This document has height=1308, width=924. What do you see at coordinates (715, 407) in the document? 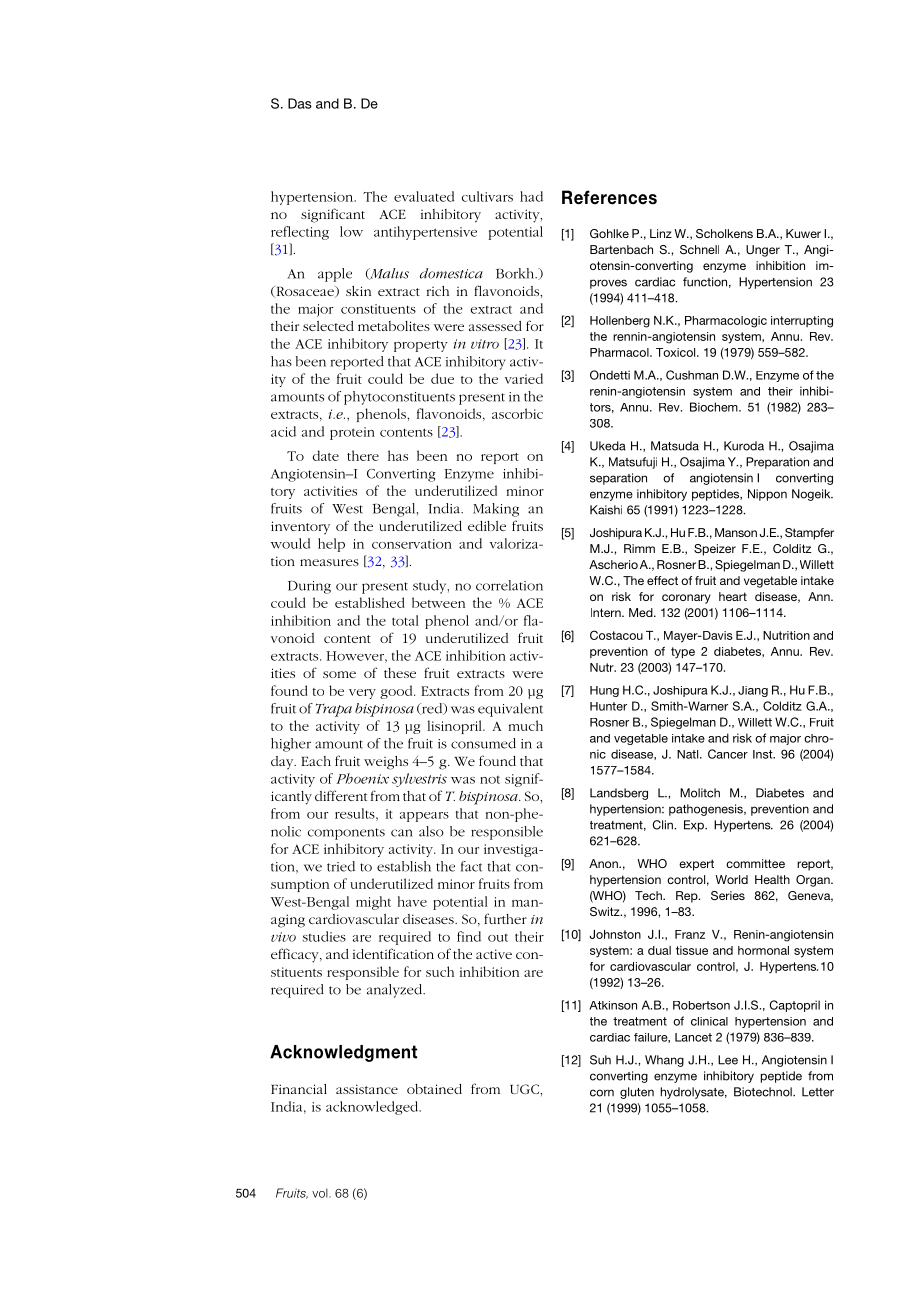
I see `Biochem` at bounding box center [715, 407].
